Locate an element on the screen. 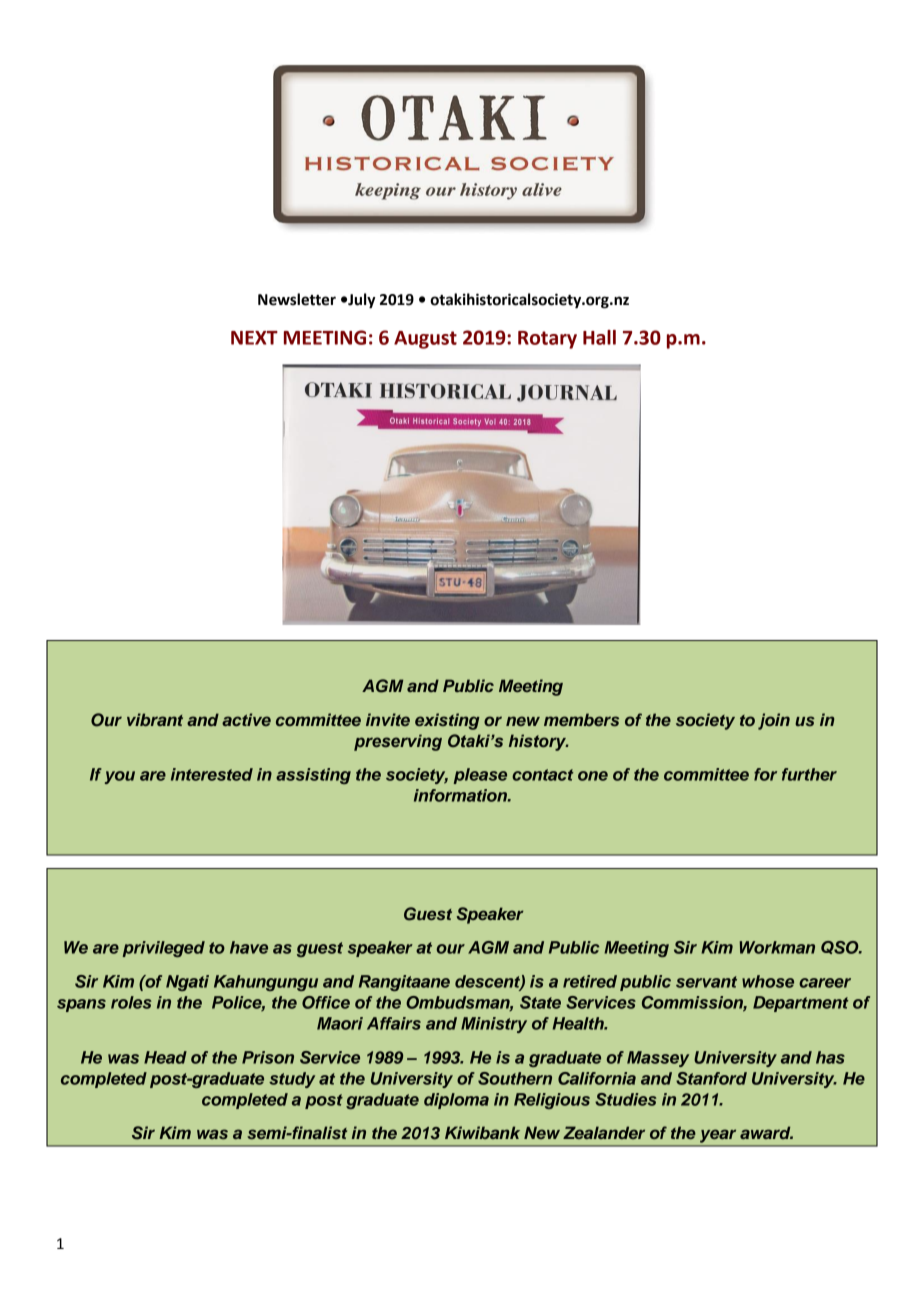 Image resolution: width=924 pixels, height=1307 pixels. existing is located at coordinates (447, 721).
